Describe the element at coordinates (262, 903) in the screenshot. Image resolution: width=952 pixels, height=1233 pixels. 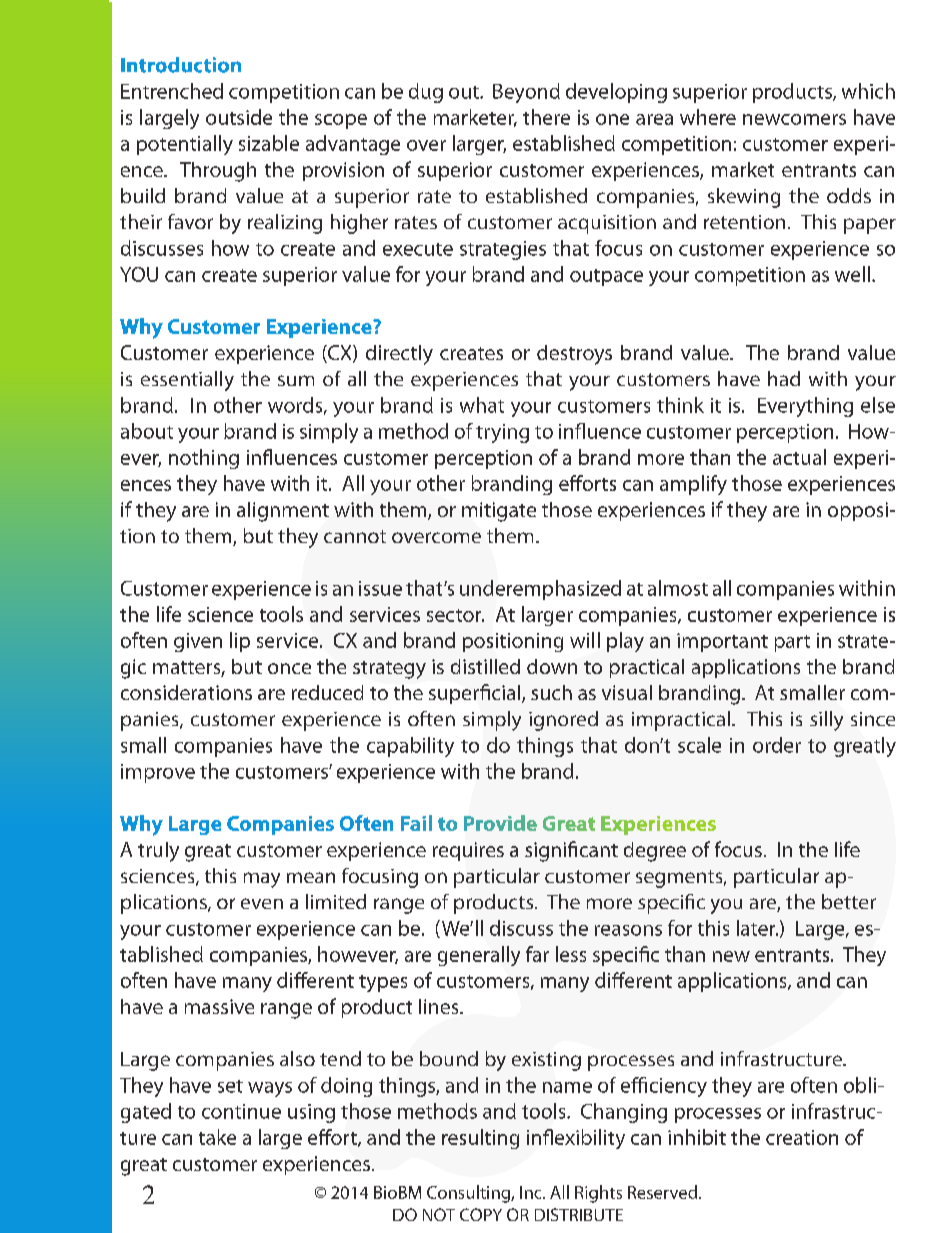
I see `even` at that location.
